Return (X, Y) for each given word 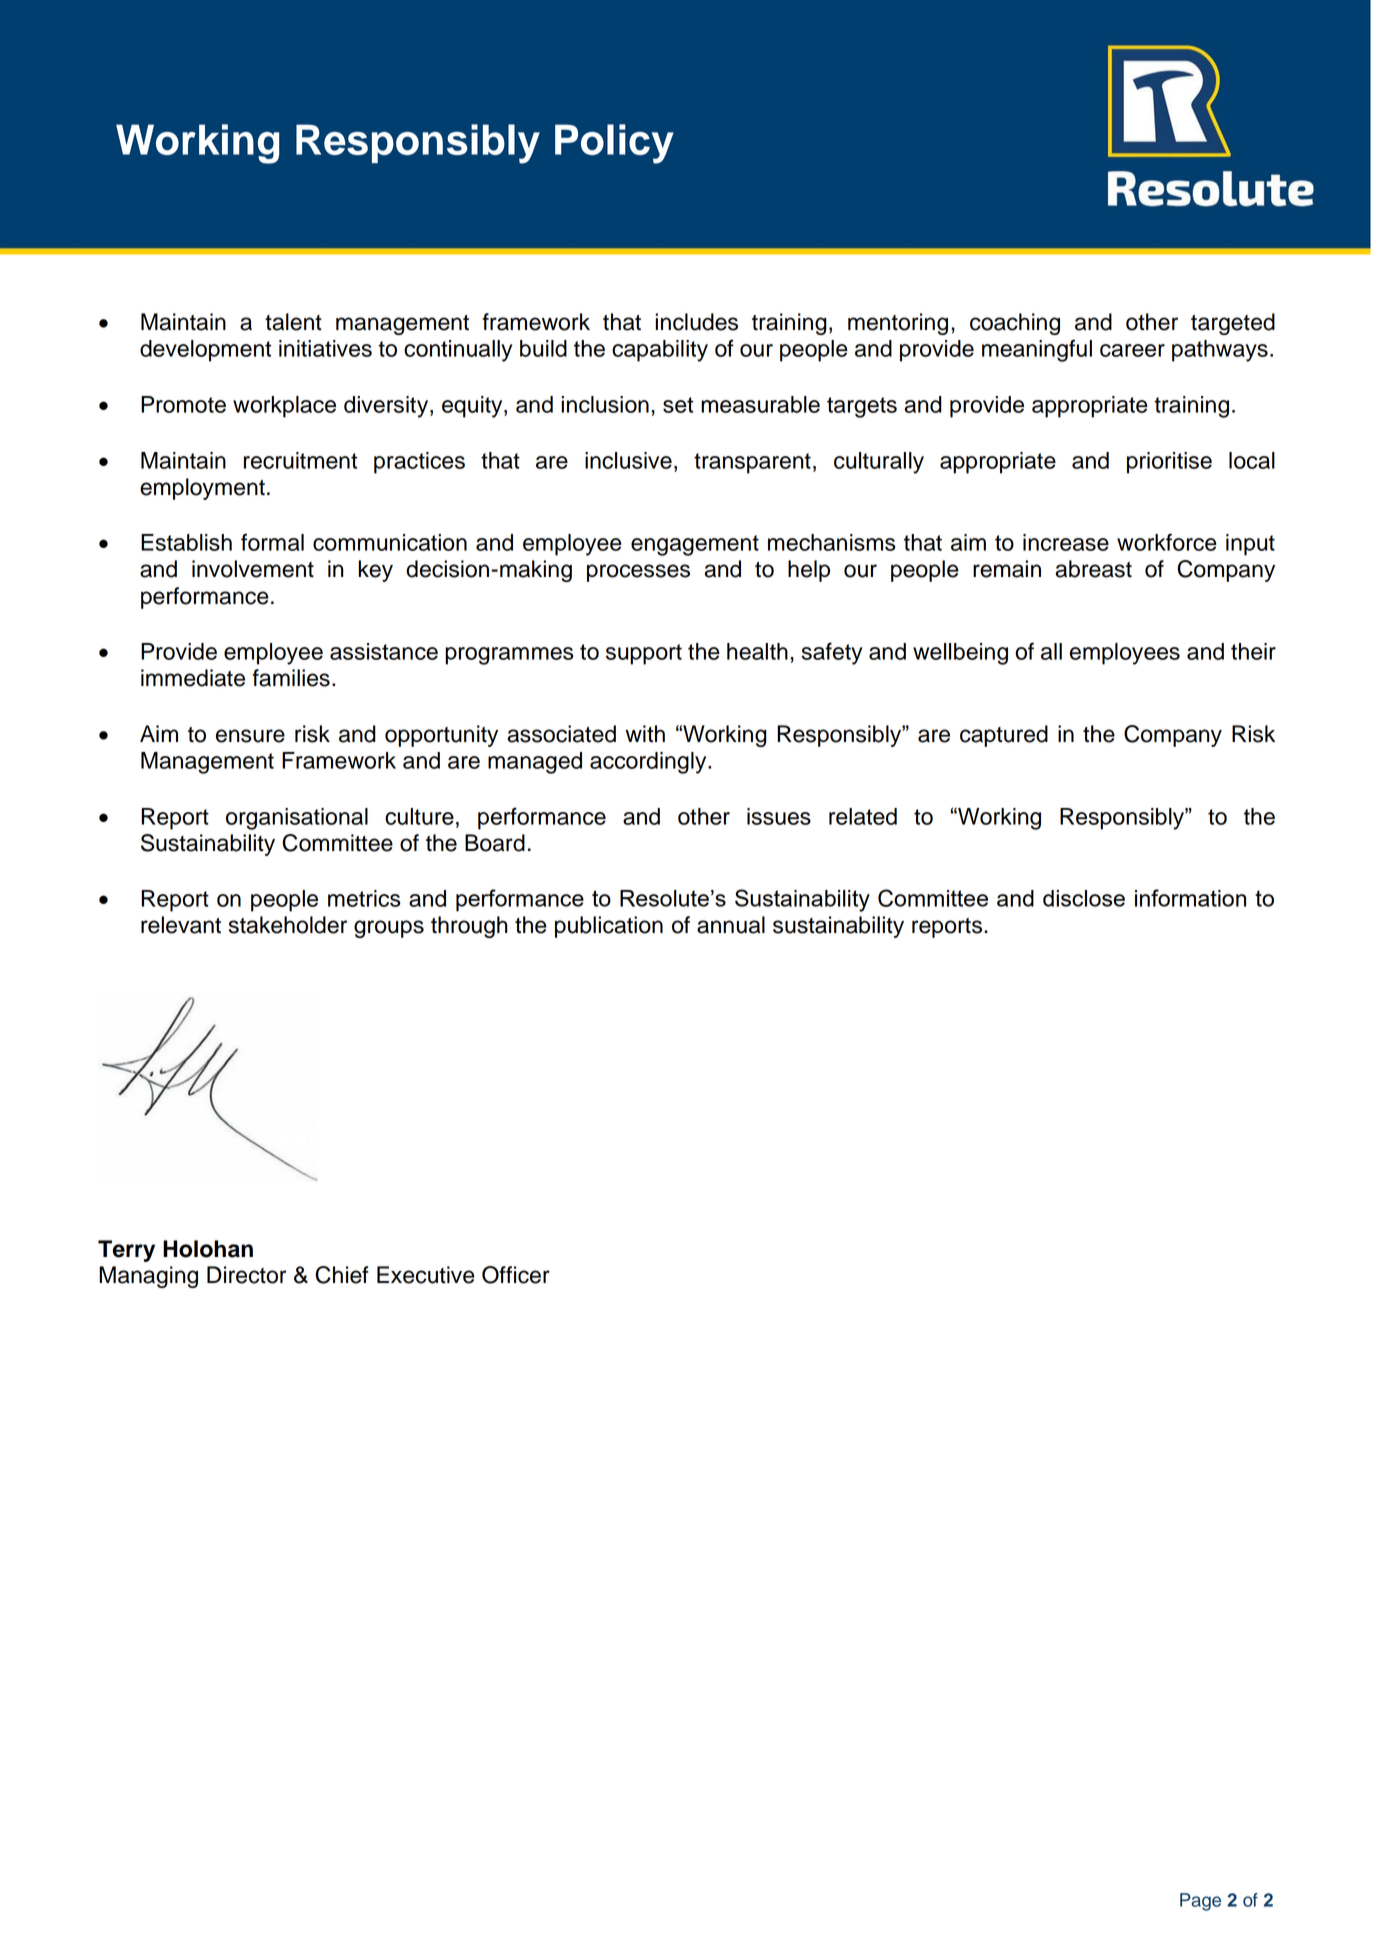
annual (731, 925)
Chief (342, 1275)
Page (1200, 1902)
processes (638, 573)
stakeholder (288, 925)
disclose (1084, 898)
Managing (148, 1277)
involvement (253, 569)
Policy (614, 144)
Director (247, 1275)
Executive (426, 1275)
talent (293, 322)
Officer (516, 1275)
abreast (1093, 569)
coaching (1015, 324)
